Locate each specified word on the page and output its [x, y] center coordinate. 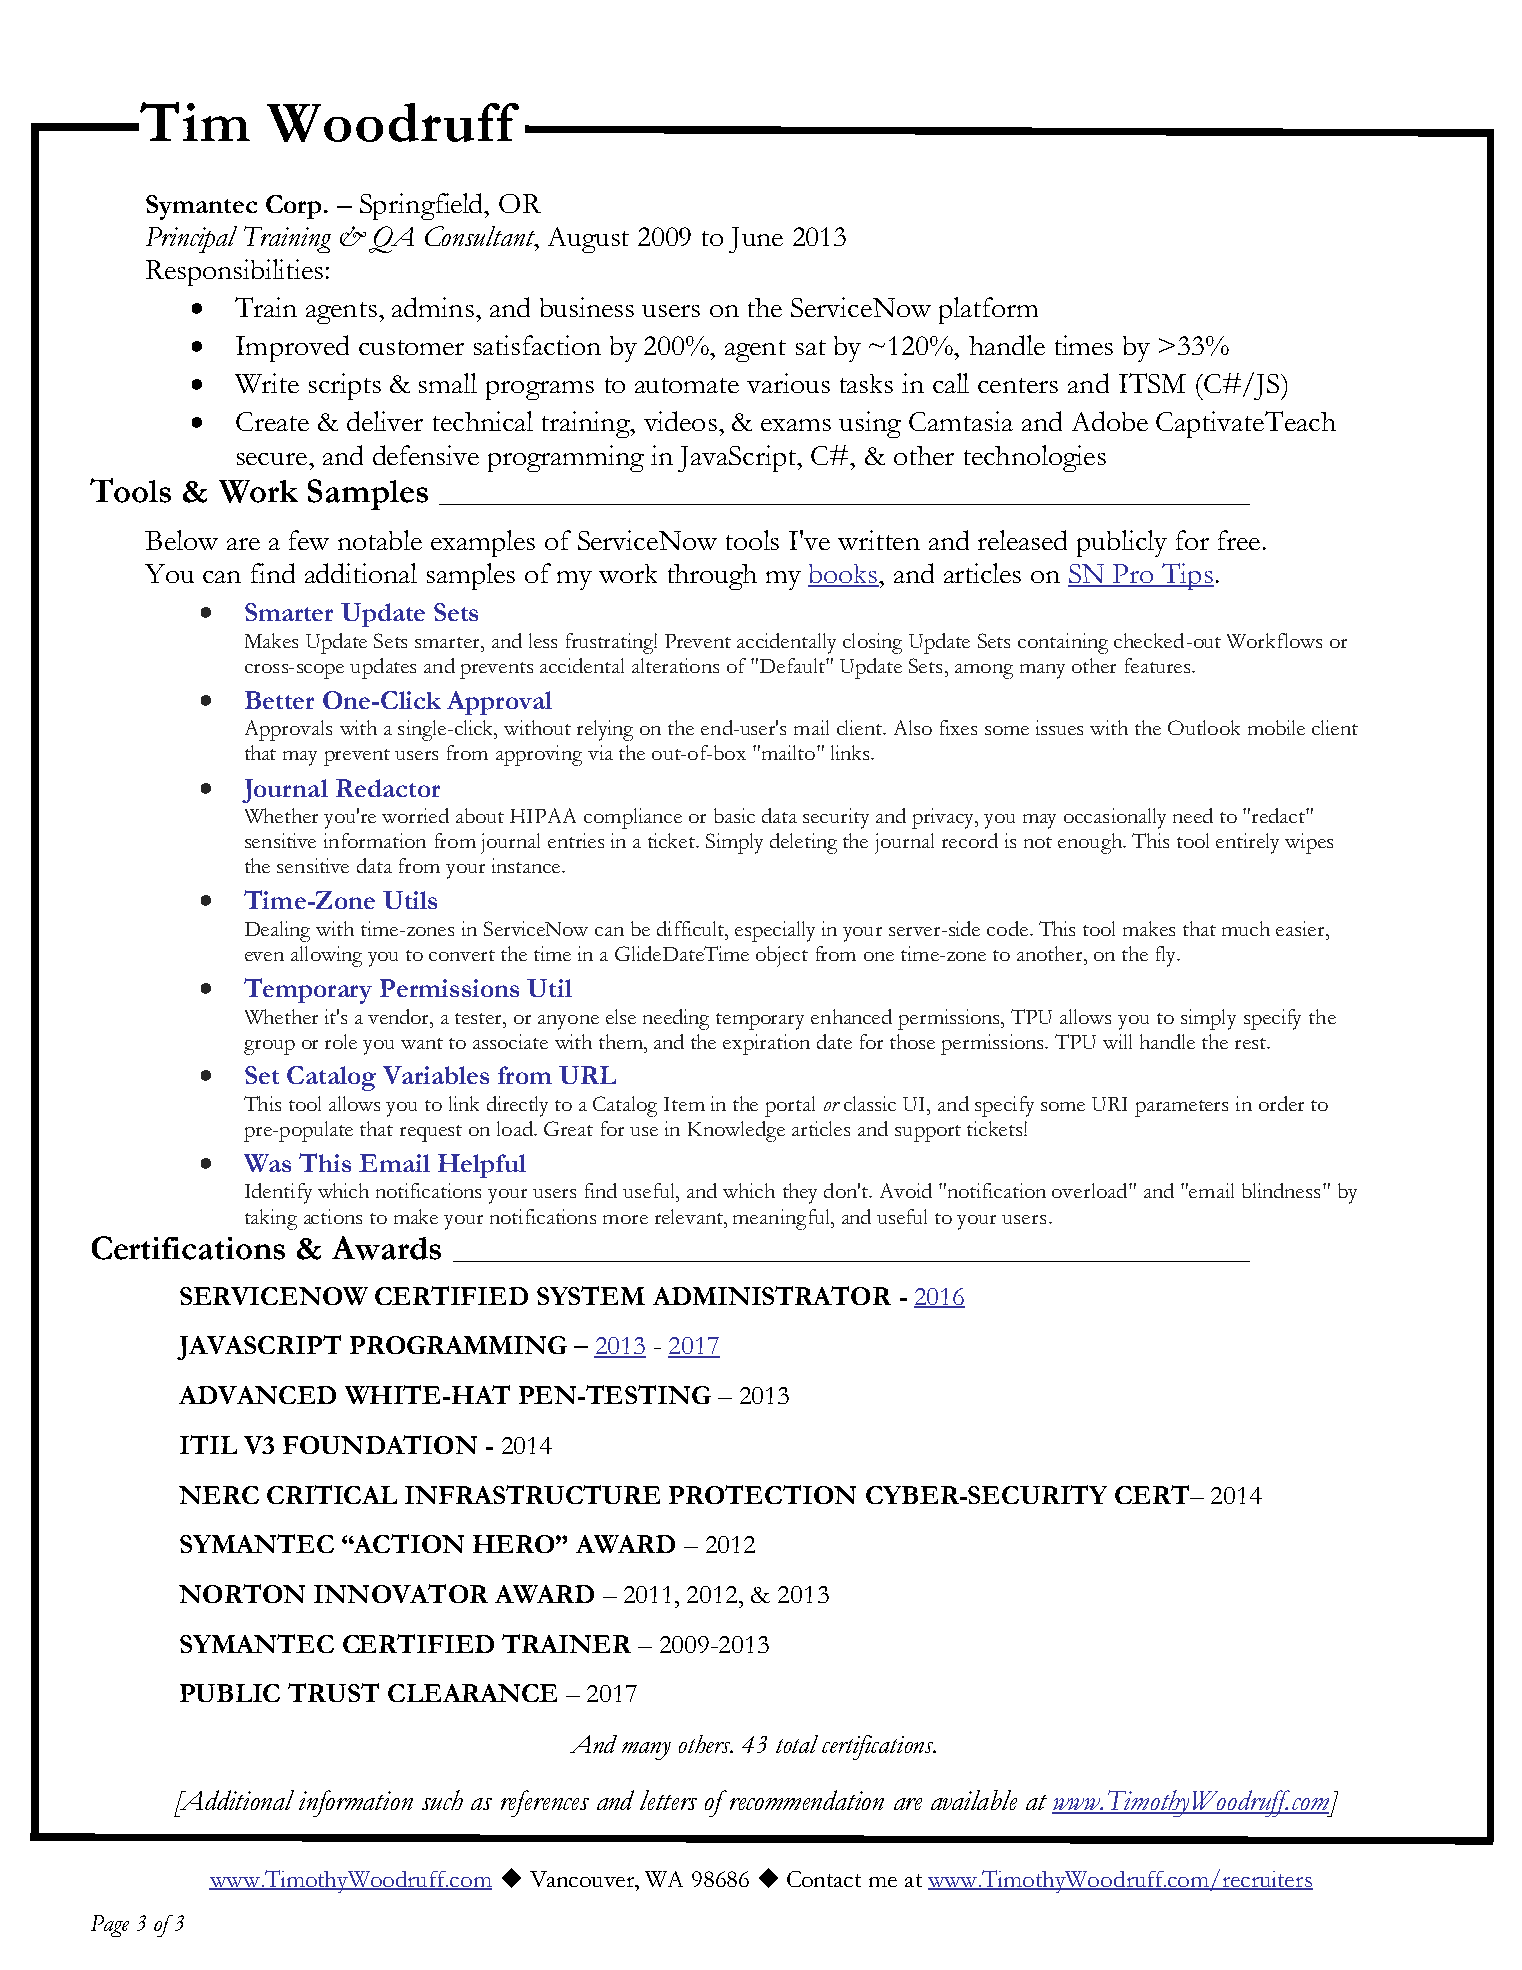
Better [279, 700]
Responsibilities [234, 272]
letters [668, 1800]
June [756, 240]
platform [988, 310]
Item [684, 1104]
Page [110, 1926]
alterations [675, 665]
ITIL [208, 1444]
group [269, 1047]
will [1117, 1041]
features [1159, 665]
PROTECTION [762, 1494]
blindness [1281, 1190]
